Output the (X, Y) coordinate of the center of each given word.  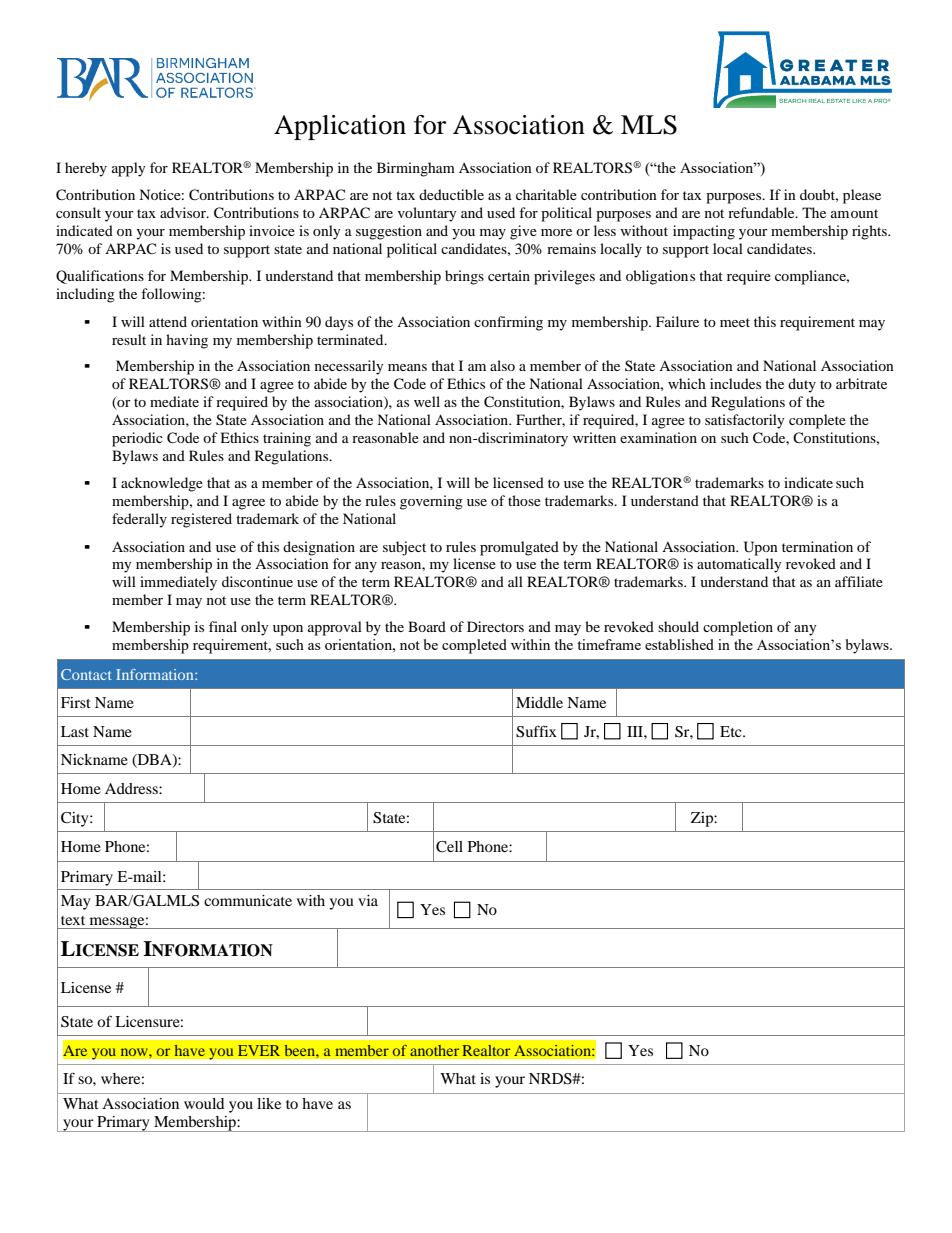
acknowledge (162, 484)
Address (132, 788)
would (204, 1103)
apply (129, 169)
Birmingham (416, 169)
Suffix (536, 731)
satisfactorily (745, 421)
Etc (732, 731)
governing (431, 502)
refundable (762, 212)
